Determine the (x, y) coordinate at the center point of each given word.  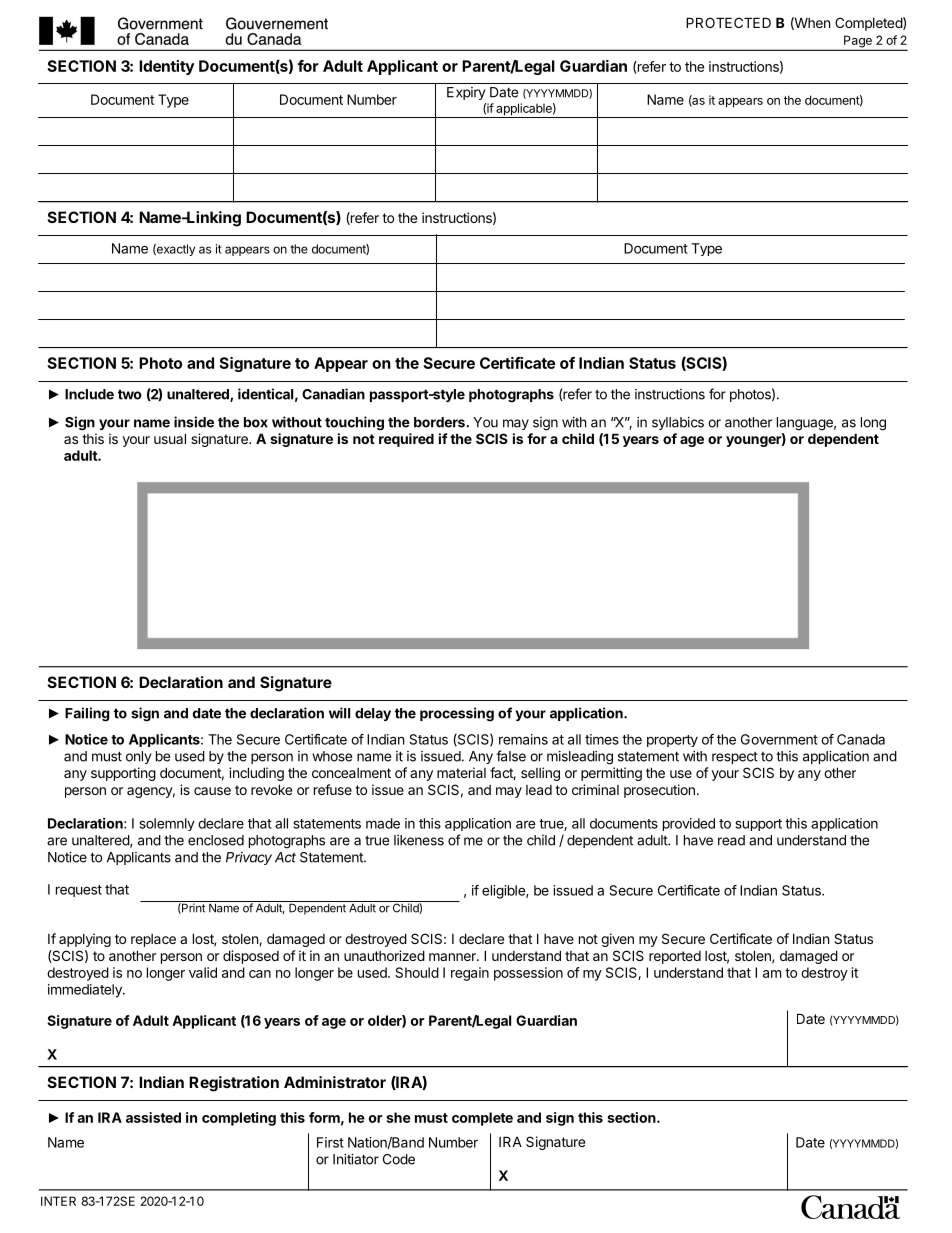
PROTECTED (728, 22)
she (398, 1117)
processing (457, 714)
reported (675, 957)
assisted (153, 1117)
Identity (166, 67)
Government (779, 739)
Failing (87, 714)
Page (858, 42)
